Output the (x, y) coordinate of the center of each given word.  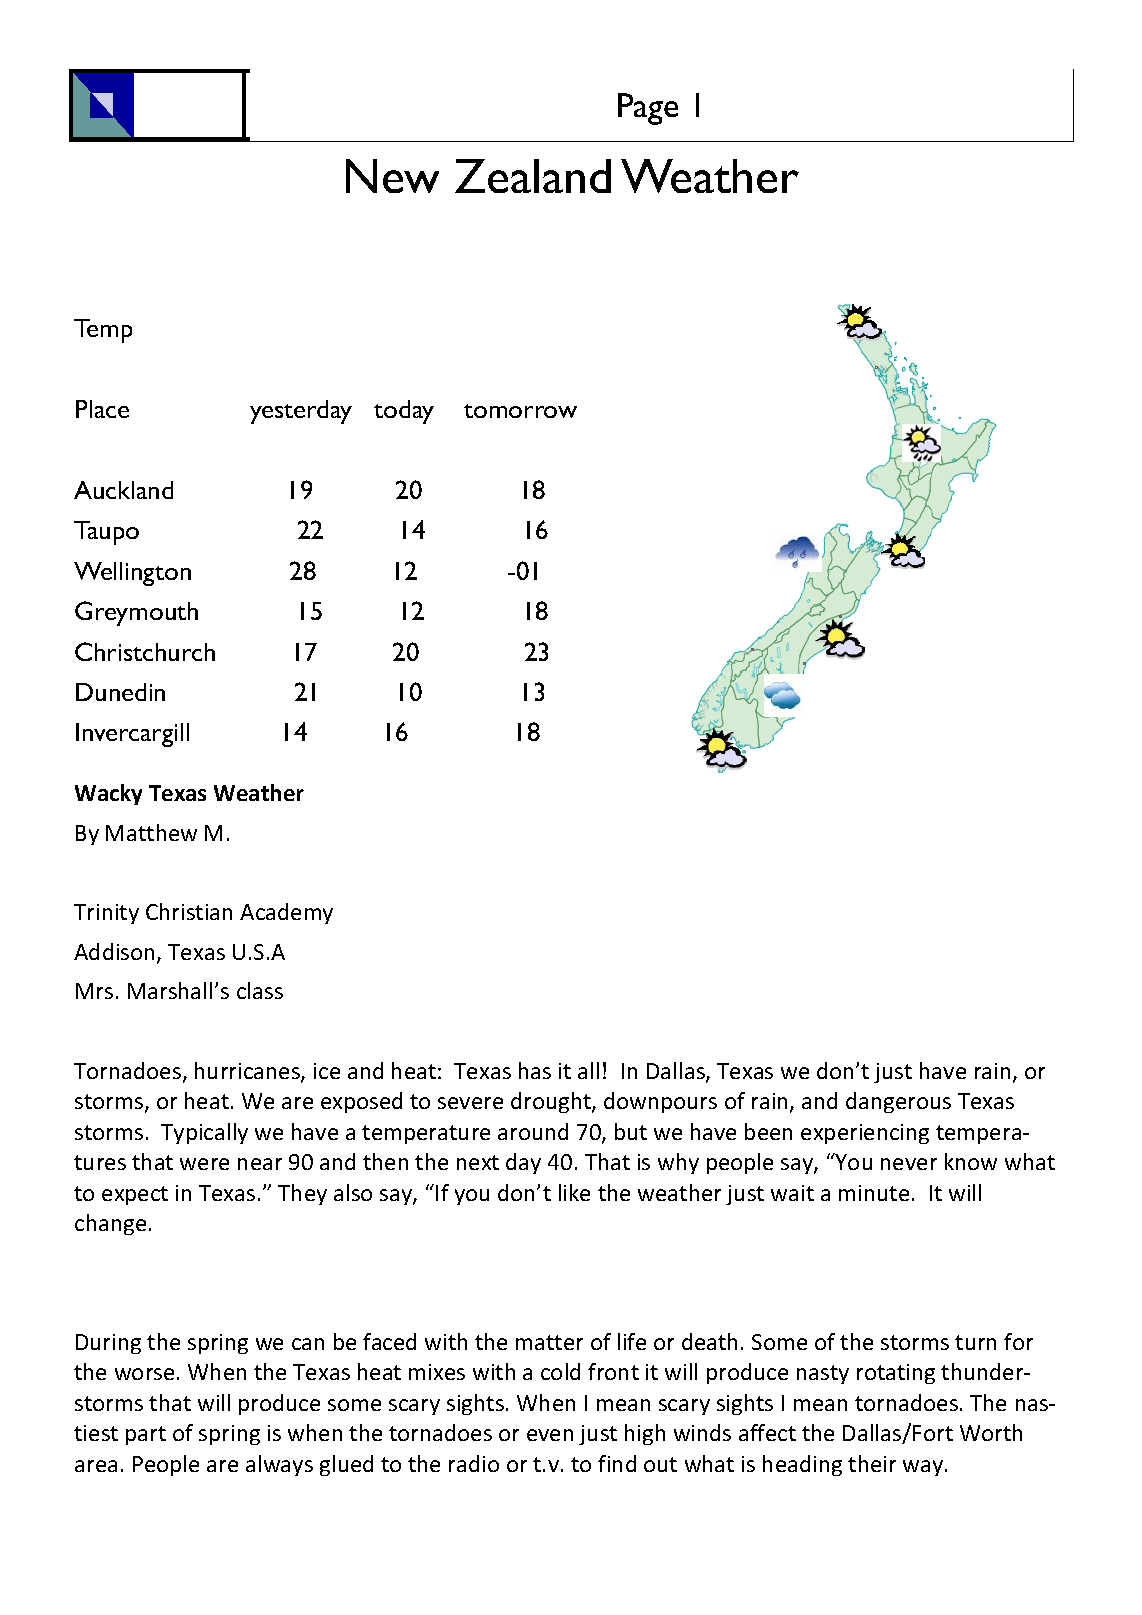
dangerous (898, 1102)
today (404, 412)
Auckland (123, 490)
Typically (204, 1133)
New (392, 176)
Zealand (533, 176)
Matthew (151, 832)
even (550, 1435)
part (146, 1435)
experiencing (865, 1134)
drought (552, 1102)
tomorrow (520, 411)
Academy (286, 913)
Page (648, 109)
